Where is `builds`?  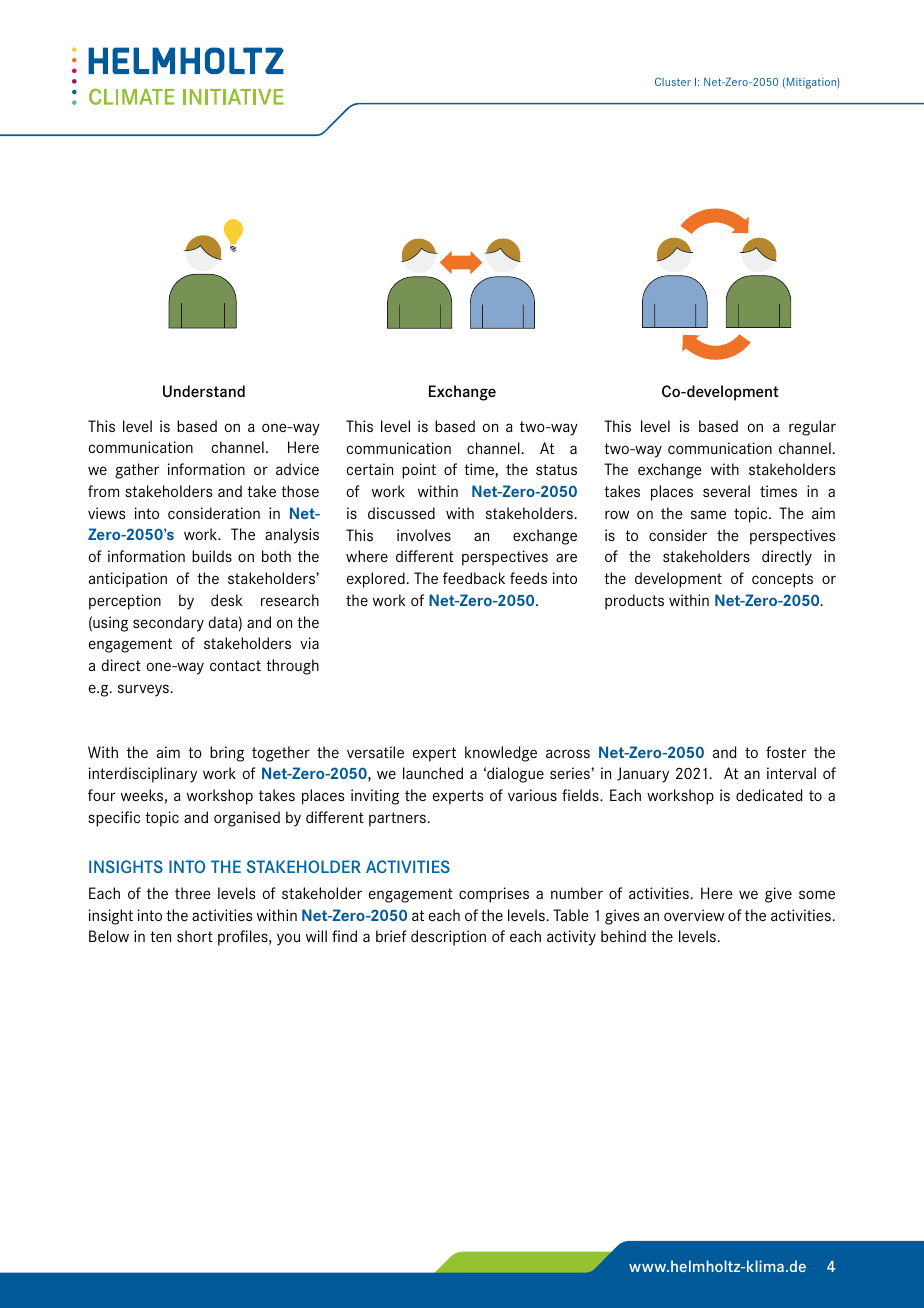 builds is located at coordinates (212, 556).
